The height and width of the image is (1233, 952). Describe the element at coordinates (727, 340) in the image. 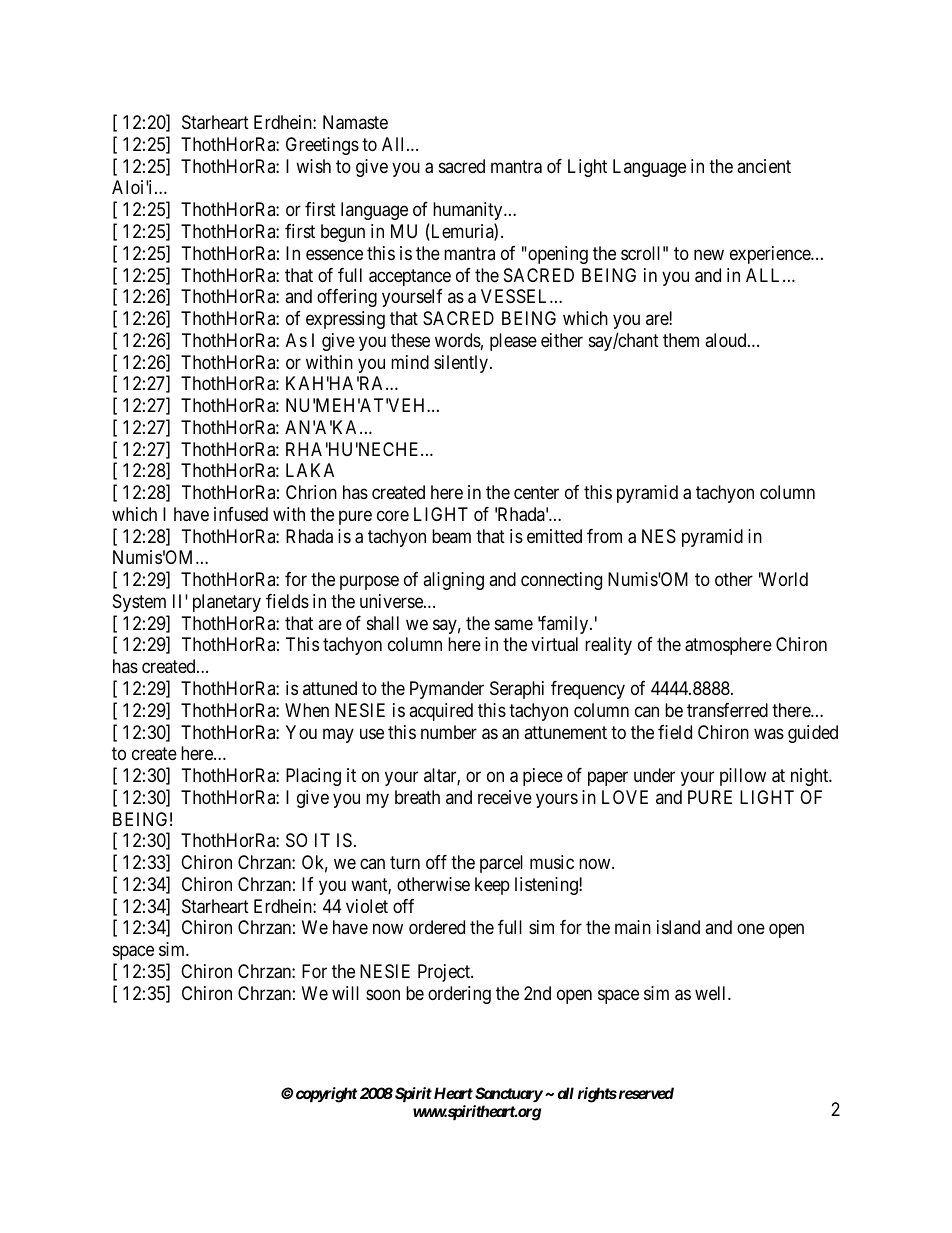

I see `aloud` at that location.
